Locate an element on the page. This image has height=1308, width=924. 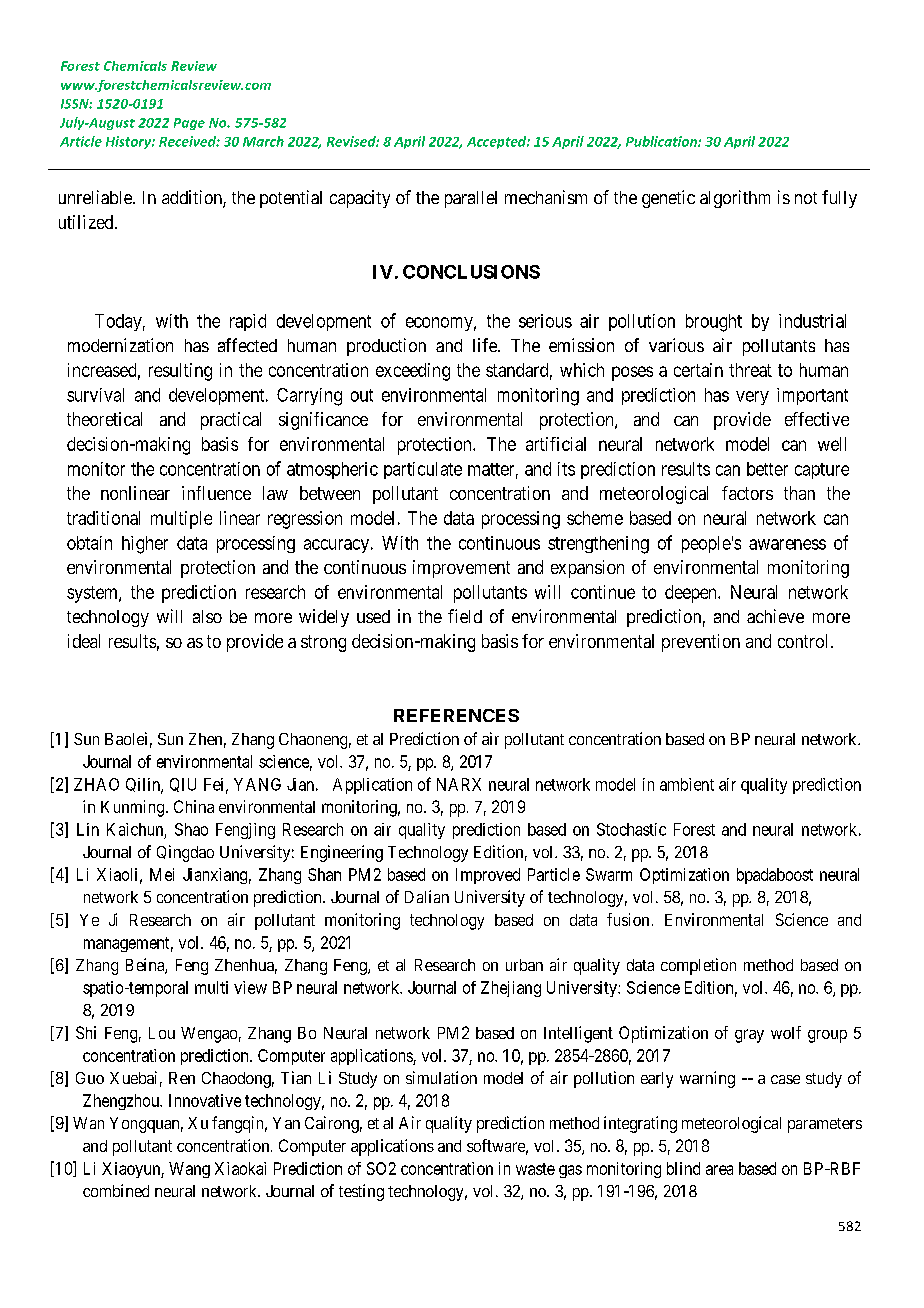
parallel is located at coordinates (471, 199).
